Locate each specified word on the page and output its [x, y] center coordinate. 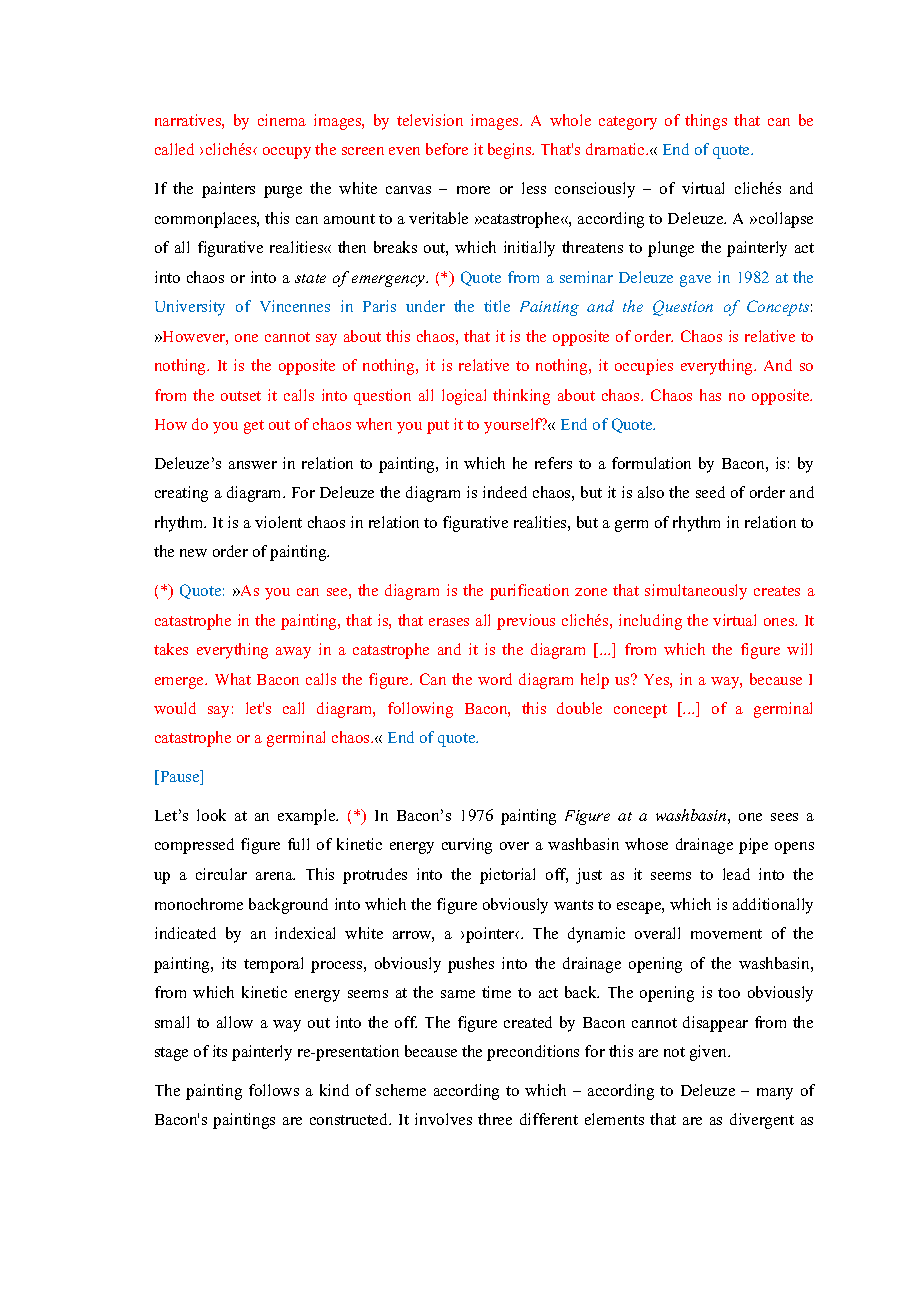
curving [467, 846]
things [706, 122]
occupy [287, 153]
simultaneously [696, 592]
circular [221, 874]
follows [274, 1090]
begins [511, 151]
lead [736, 874]
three [495, 1119]
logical [464, 397]
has [710, 395]
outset [241, 396]
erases [449, 622]
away [293, 653]
